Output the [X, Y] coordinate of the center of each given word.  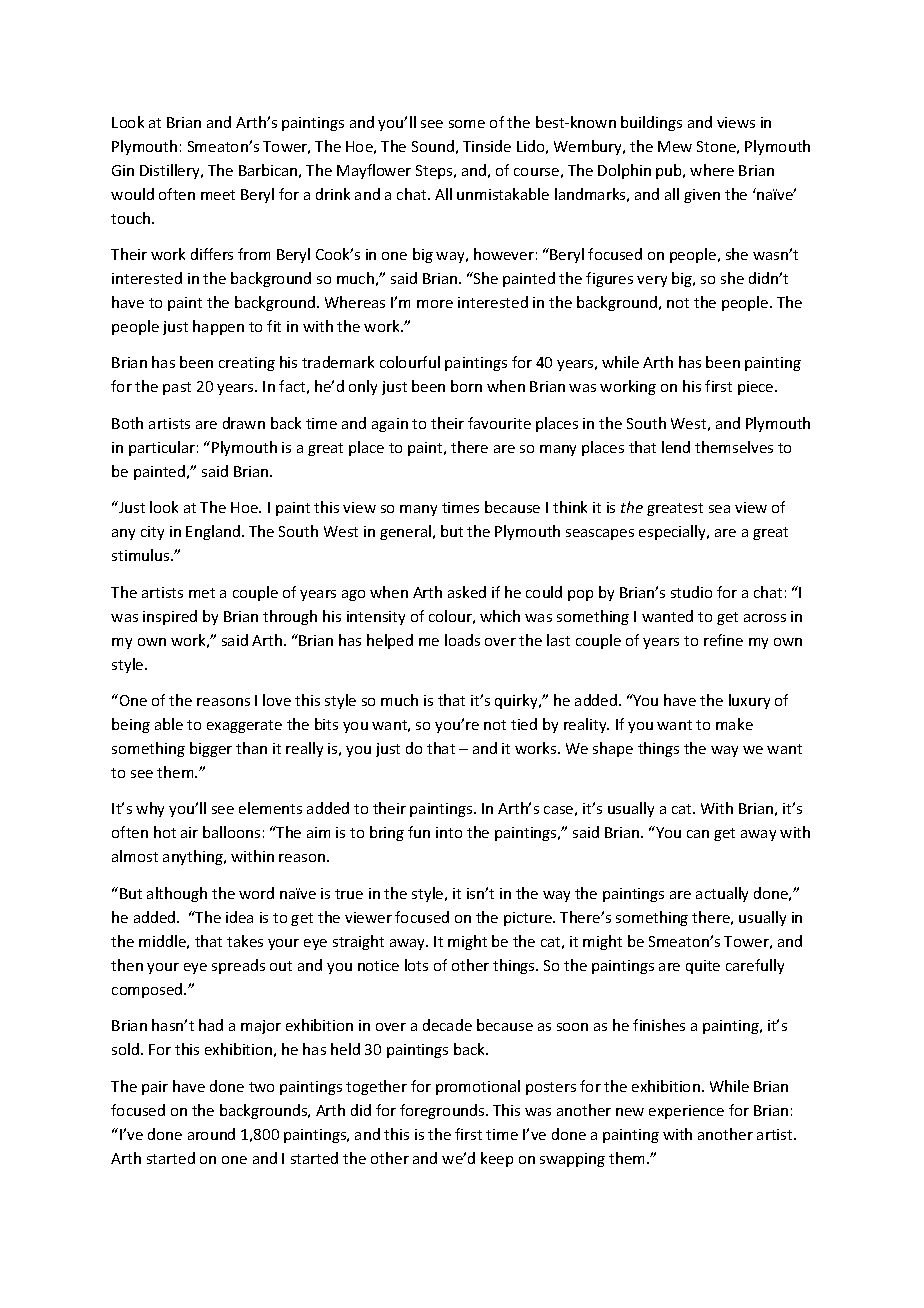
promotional [478, 1087]
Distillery [171, 171]
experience [686, 1112]
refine [723, 640]
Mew [675, 146]
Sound [433, 146]
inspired [170, 617]
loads [462, 640]
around [211, 1134]
